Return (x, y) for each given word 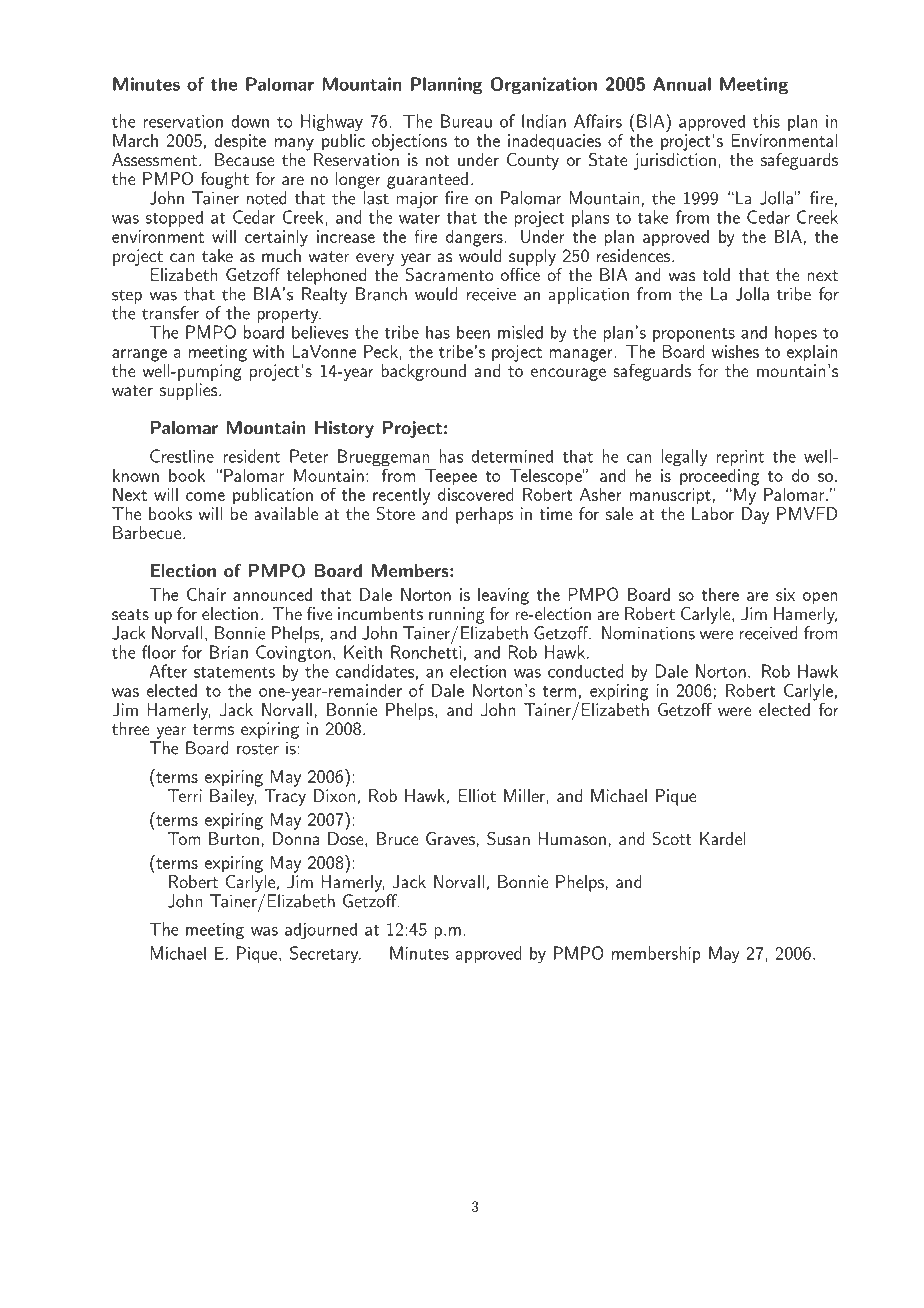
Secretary (325, 955)
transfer (170, 313)
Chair (206, 594)
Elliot (477, 795)
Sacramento (448, 273)
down (250, 121)
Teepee (451, 477)
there (720, 594)
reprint (740, 458)
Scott (672, 838)
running (456, 616)
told (716, 274)
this (766, 121)
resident (251, 456)
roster (258, 749)
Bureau (466, 121)
